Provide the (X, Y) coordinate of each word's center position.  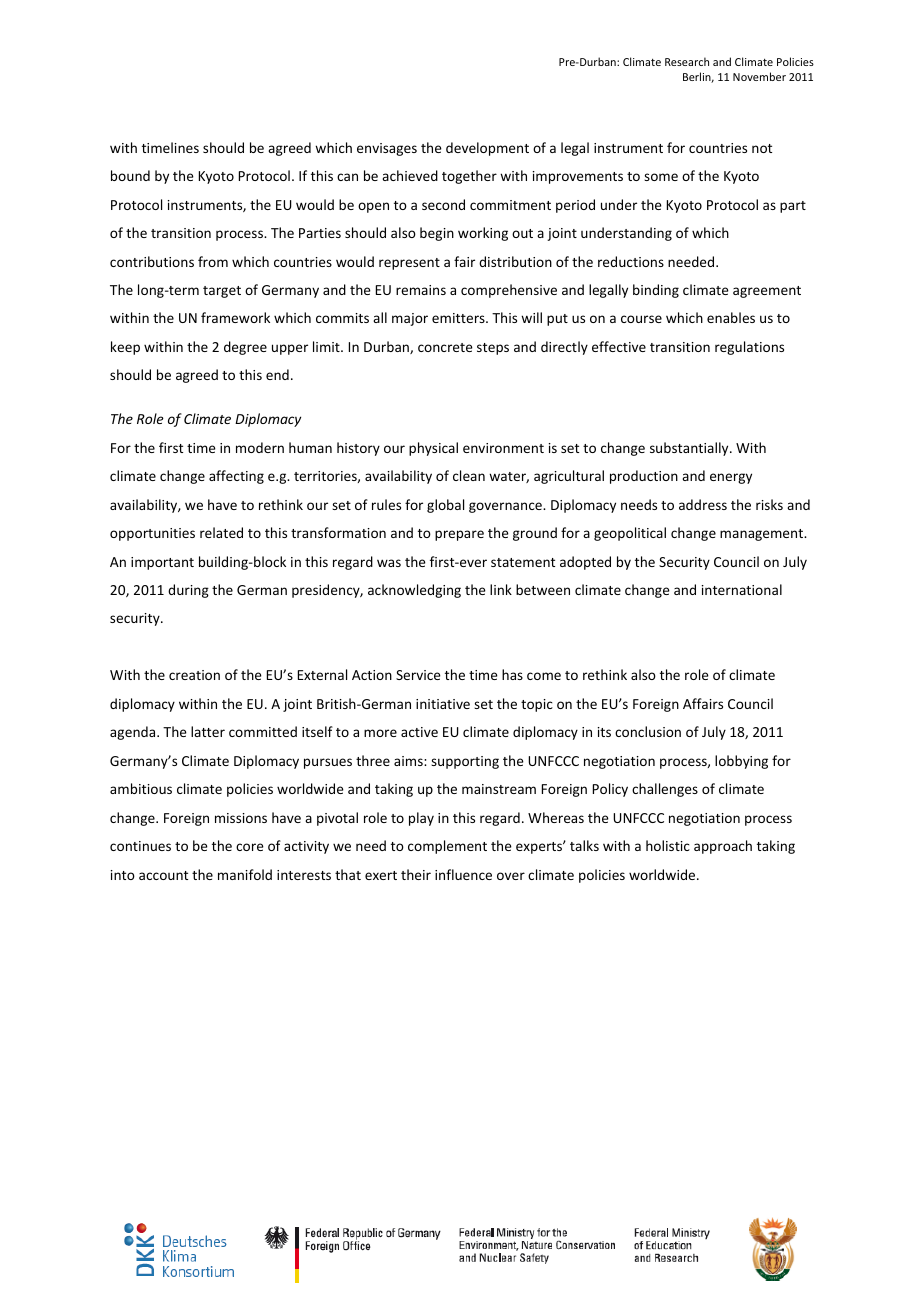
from (213, 261)
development (487, 149)
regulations (749, 348)
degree (245, 348)
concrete (445, 347)
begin (437, 234)
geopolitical (630, 534)
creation (194, 675)
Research (687, 61)
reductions (631, 261)
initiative (443, 704)
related (221, 532)
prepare (459, 535)
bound (130, 175)
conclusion (648, 731)
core (250, 847)
